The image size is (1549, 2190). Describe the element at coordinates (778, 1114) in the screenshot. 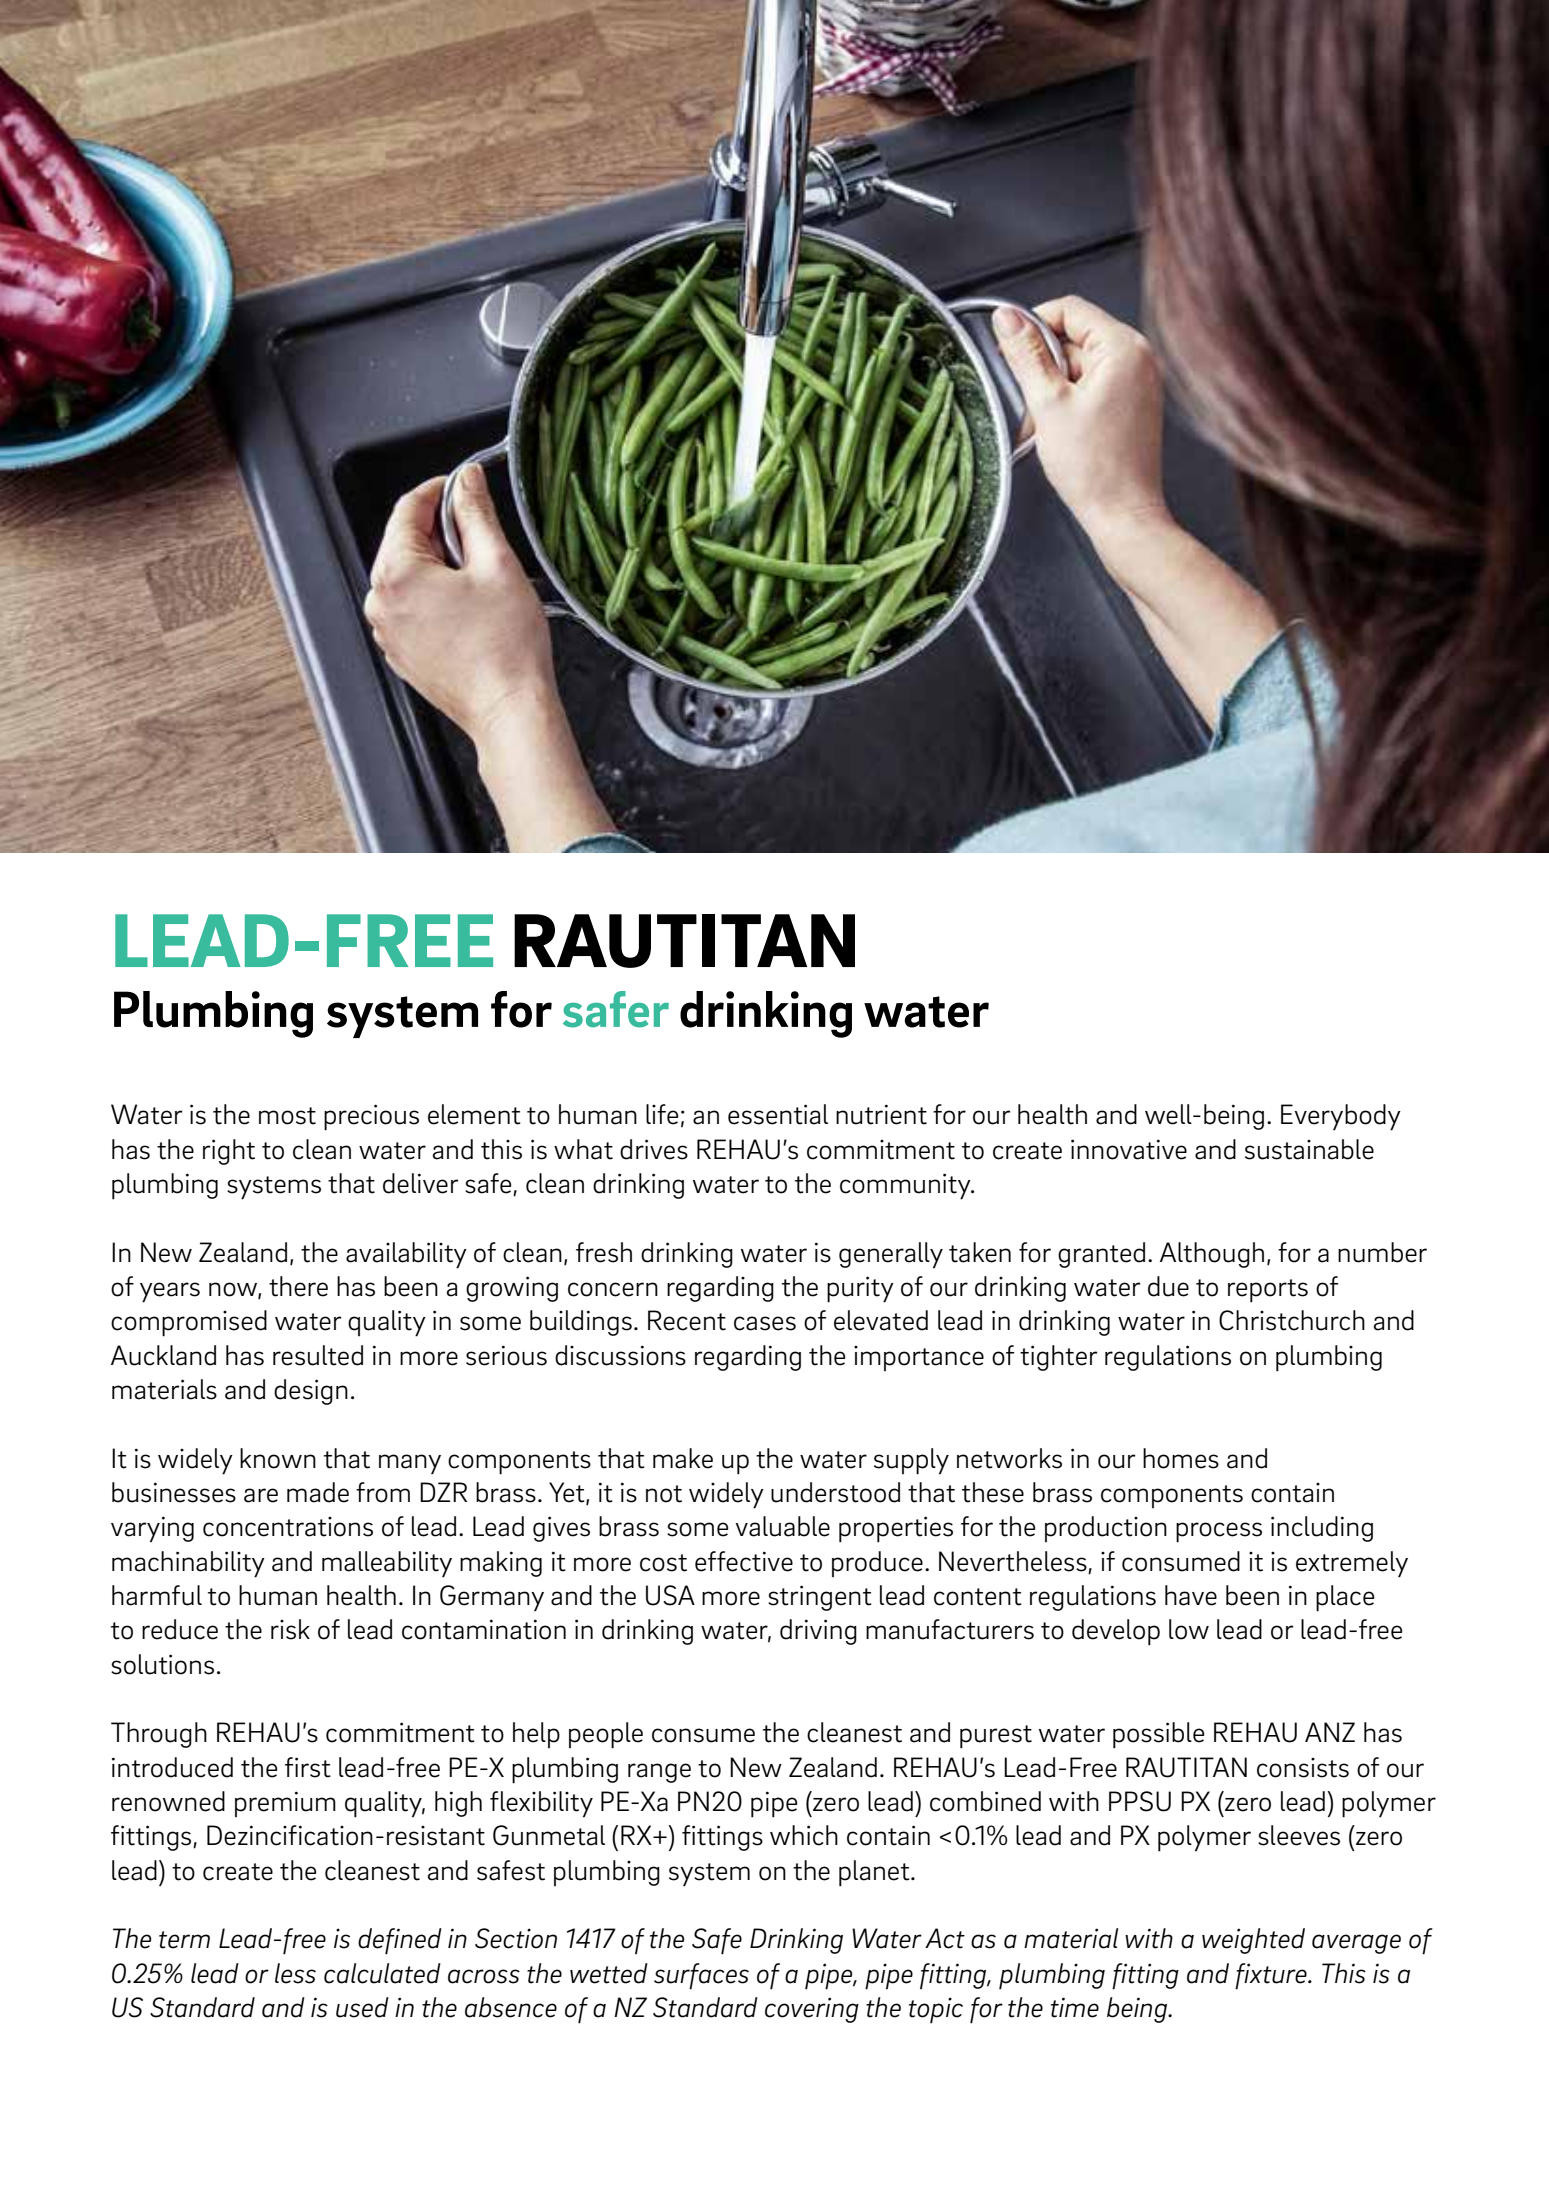

I see `essential` at that location.
